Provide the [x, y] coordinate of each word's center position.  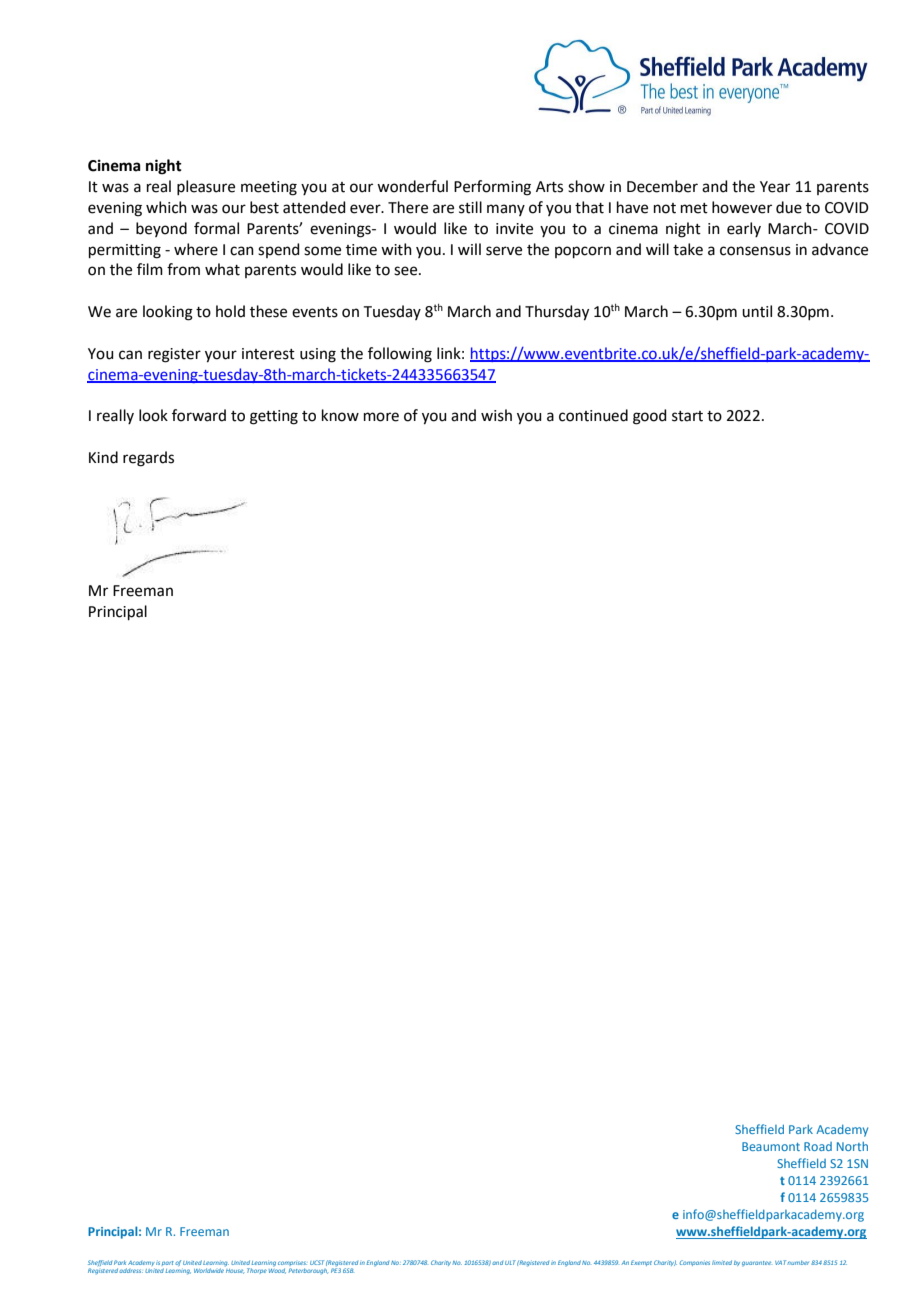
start [687, 416]
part [168, 1263]
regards [148, 459]
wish [496, 415]
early [744, 229]
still [470, 207]
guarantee [756, 1263]
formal [216, 228]
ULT [510, 1262]
